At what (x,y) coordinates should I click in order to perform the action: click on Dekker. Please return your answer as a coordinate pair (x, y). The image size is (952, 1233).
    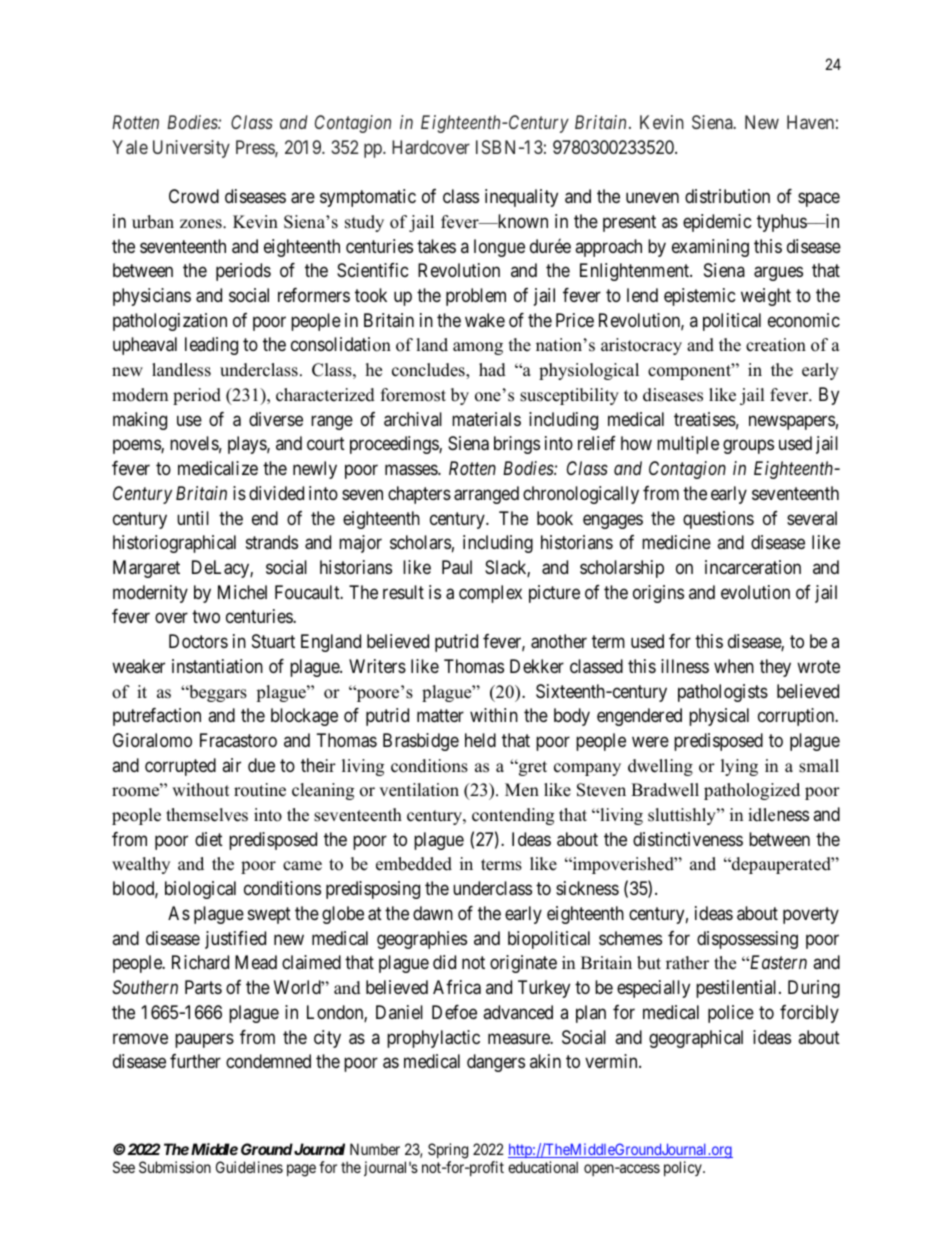
    Looking at the image, I should click on (537, 666).
